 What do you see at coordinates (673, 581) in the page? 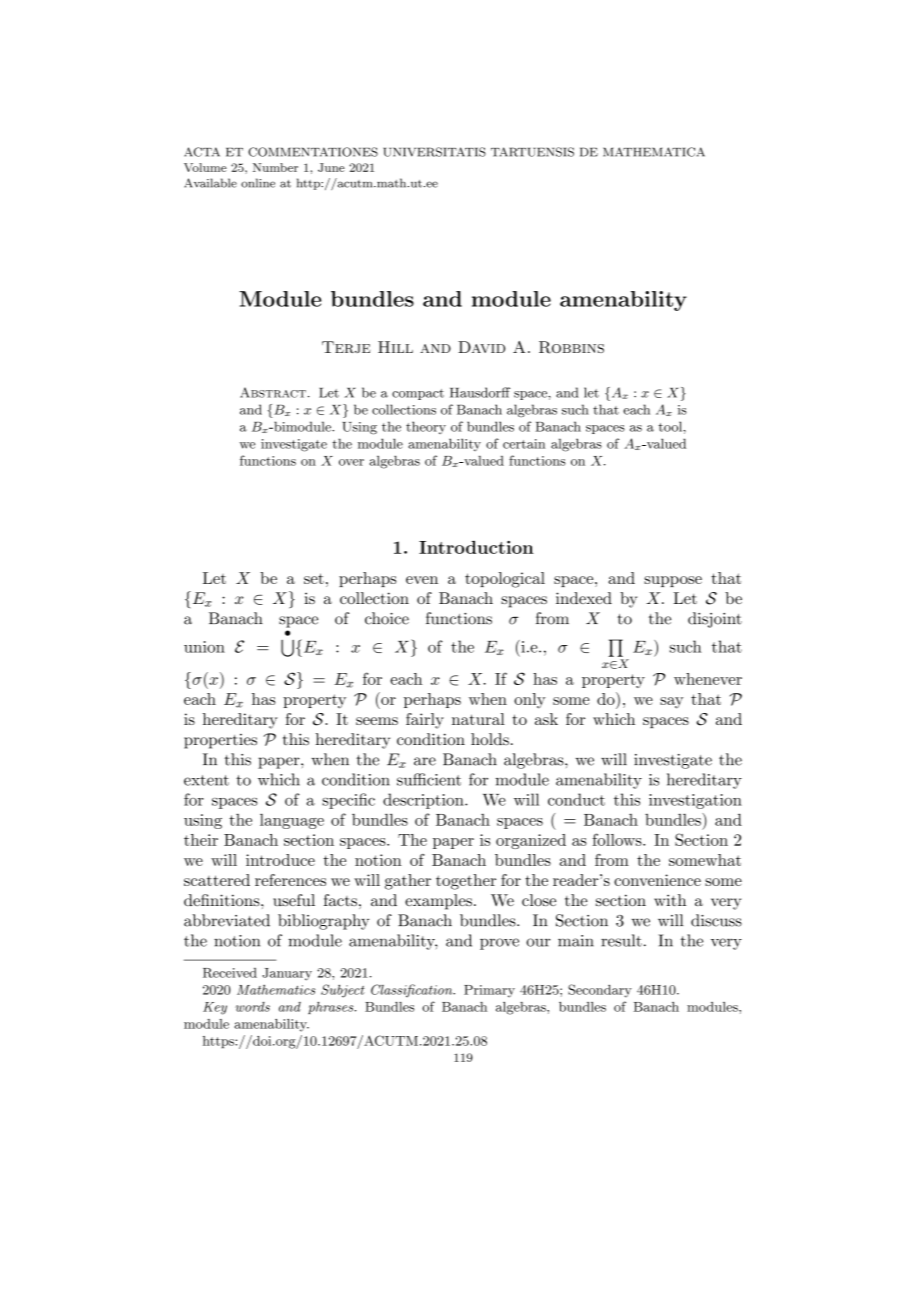
I see `suppose` at bounding box center [673, 581].
